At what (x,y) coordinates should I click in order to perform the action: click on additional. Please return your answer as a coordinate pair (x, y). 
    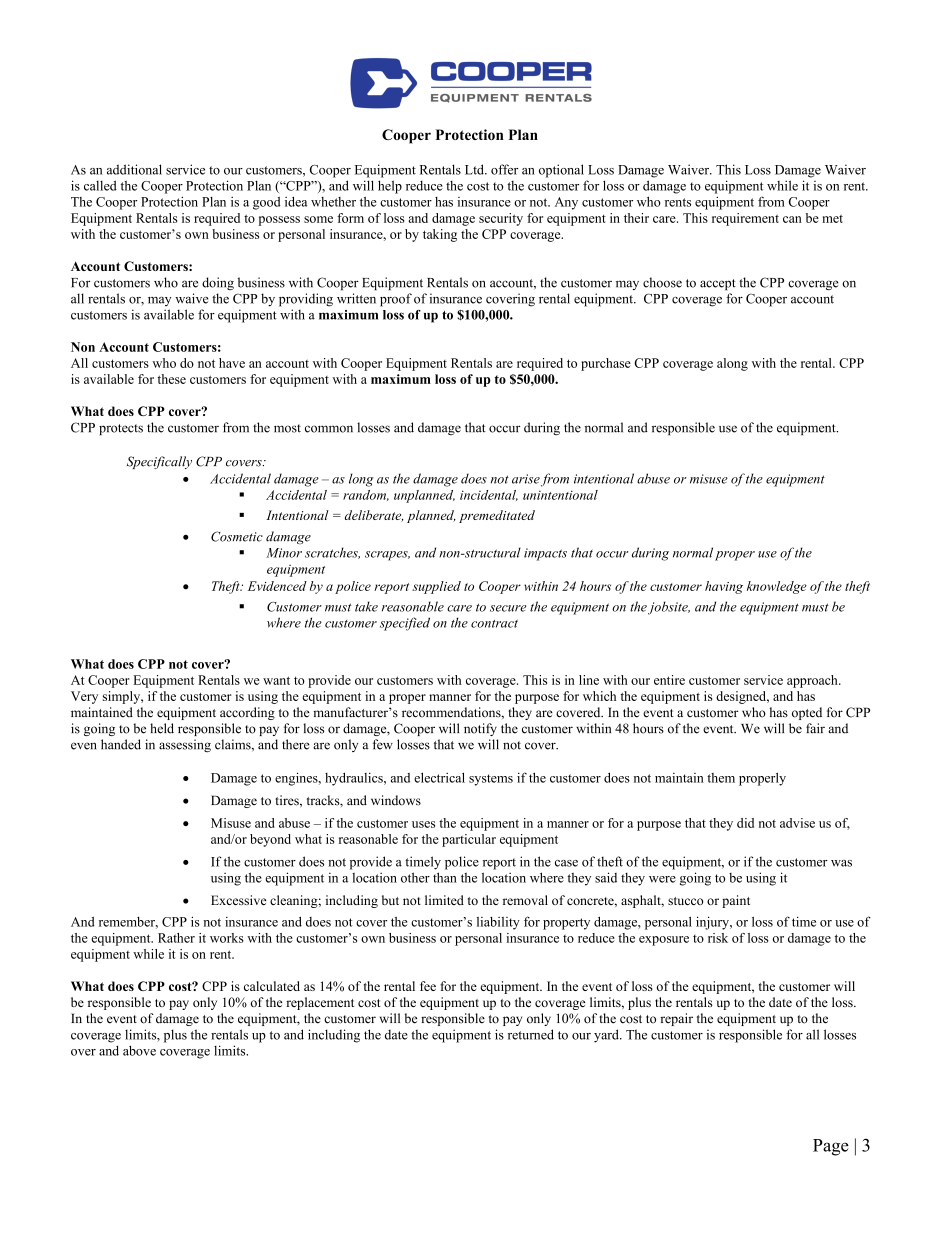
    Looking at the image, I should click on (134, 169).
